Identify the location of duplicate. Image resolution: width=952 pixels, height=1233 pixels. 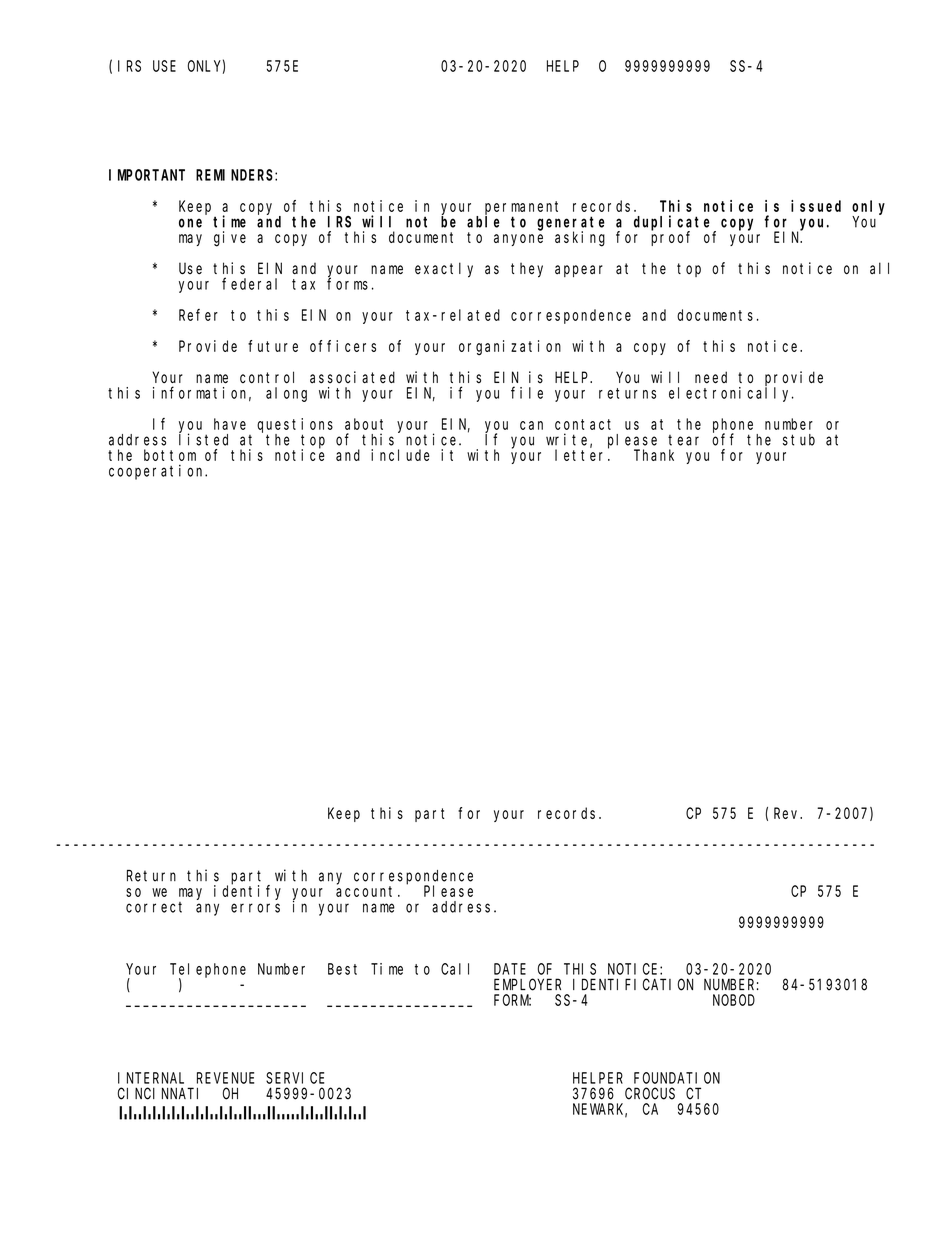
(674, 223).
